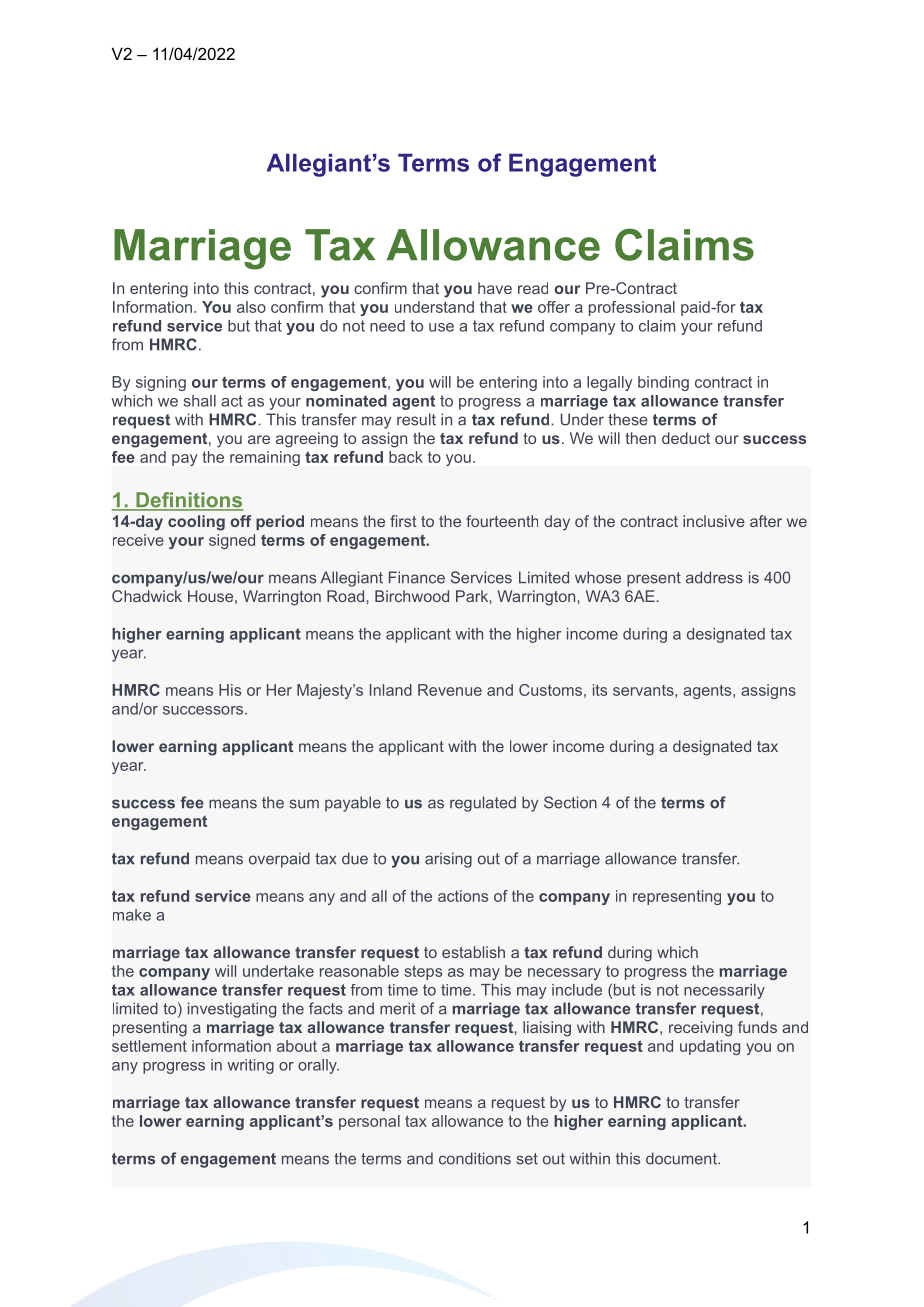  What do you see at coordinates (570, 802) in the page?
I see `Section` at bounding box center [570, 802].
